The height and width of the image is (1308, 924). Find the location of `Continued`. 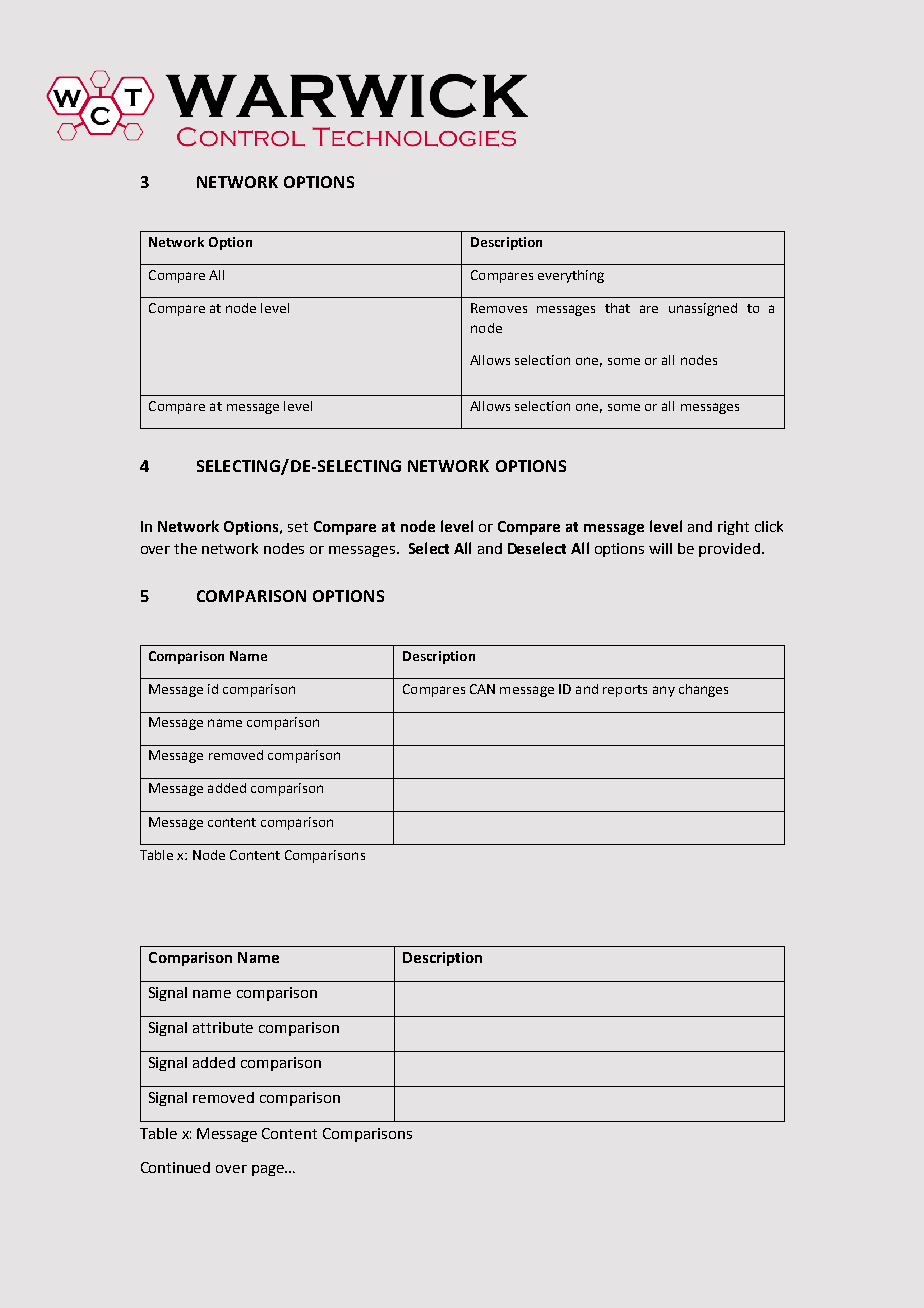

Continued is located at coordinates (175, 1167).
